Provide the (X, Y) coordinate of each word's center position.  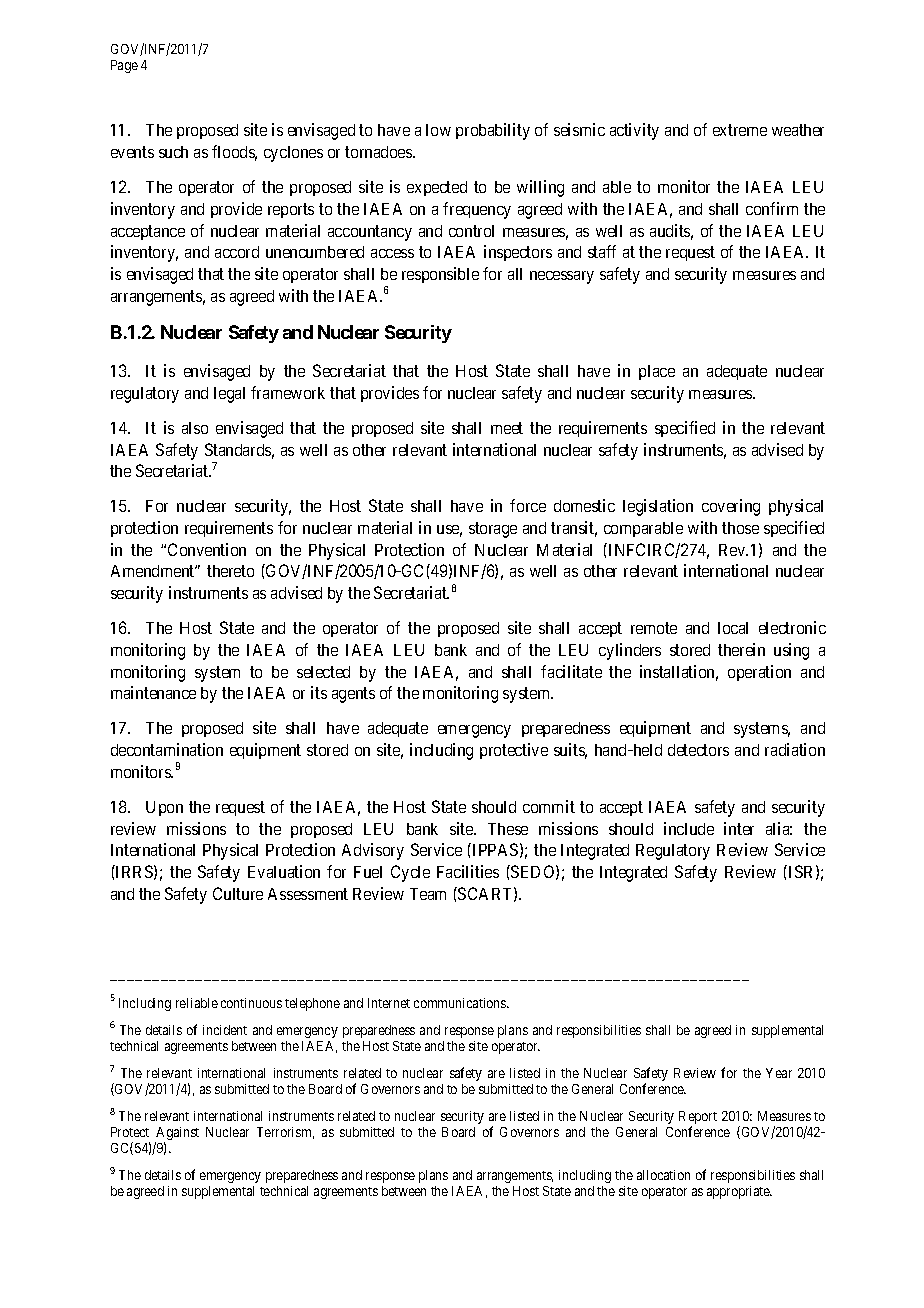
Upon (164, 808)
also (195, 428)
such (173, 152)
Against (177, 1135)
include (689, 828)
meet (507, 428)
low (438, 130)
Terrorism (285, 1133)
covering (731, 507)
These (508, 829)
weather (798, 130)
